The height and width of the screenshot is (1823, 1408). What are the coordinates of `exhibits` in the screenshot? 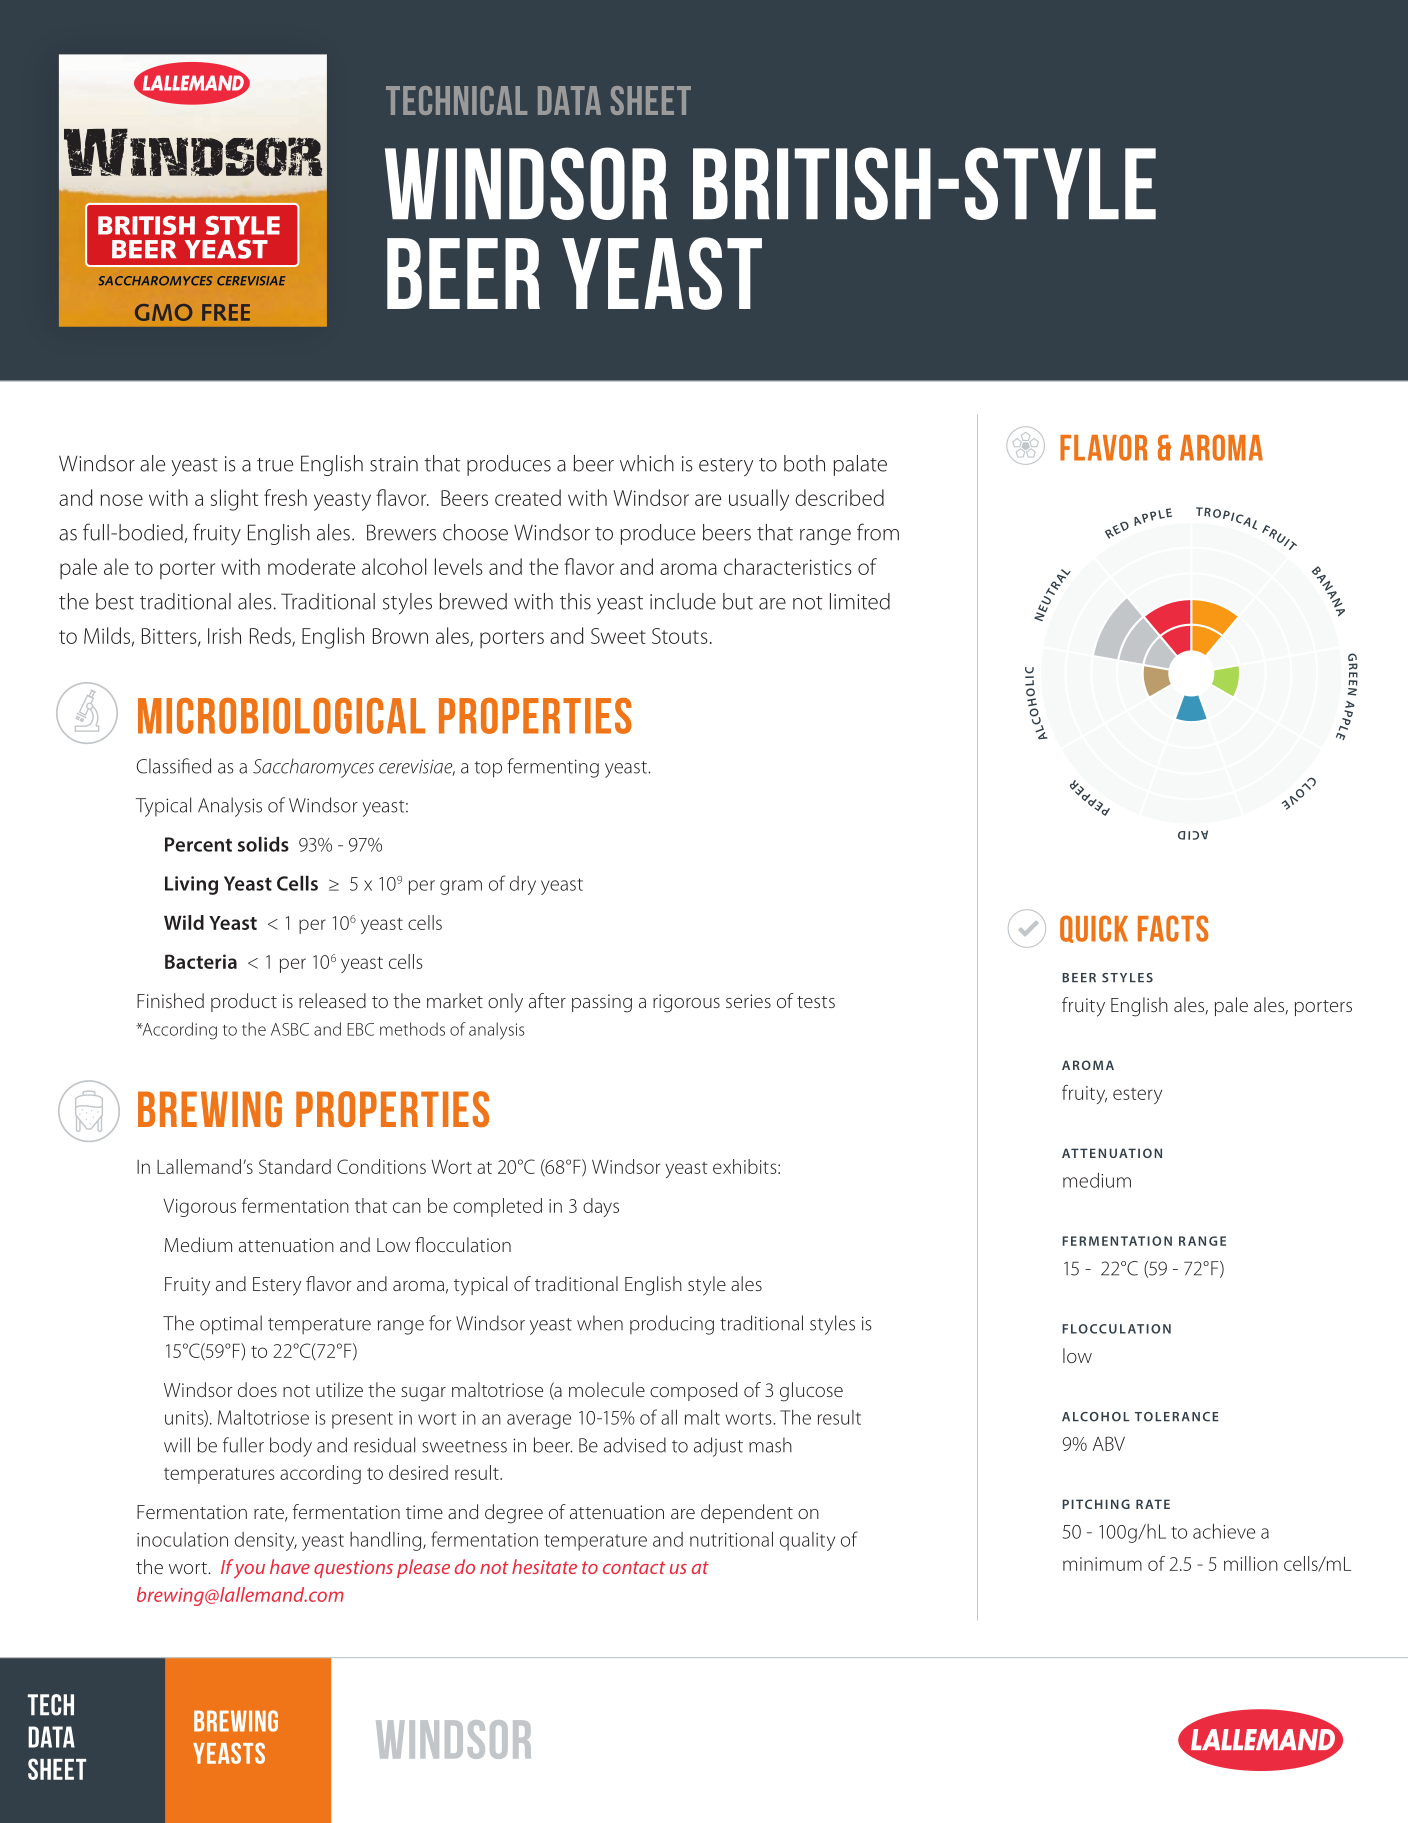 It's located at (746, 1166).
